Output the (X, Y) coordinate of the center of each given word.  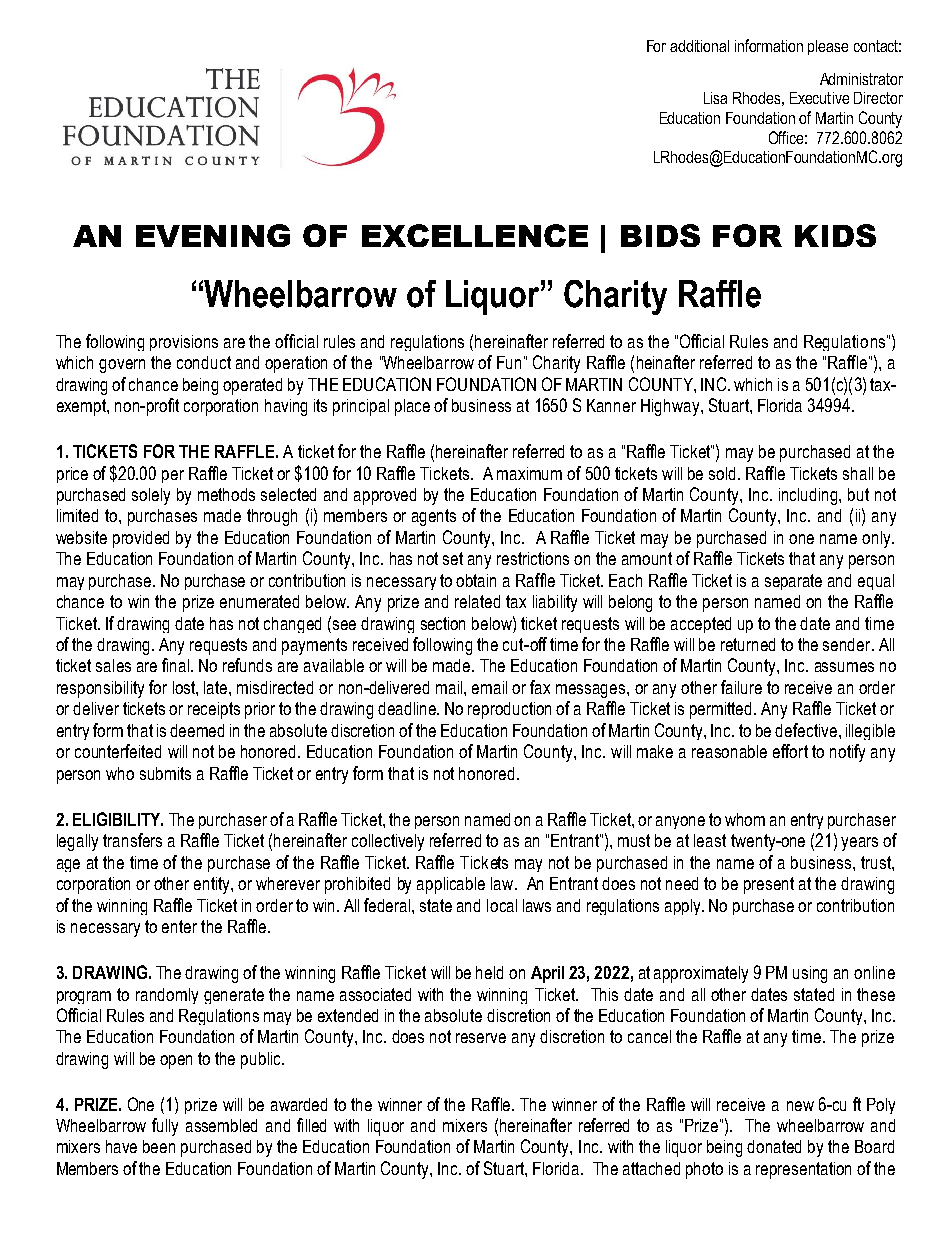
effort (790, 751)
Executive (819, 98)
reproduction (509, 710)
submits (165, 773)
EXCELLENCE (475, 235)
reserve (481, 1038)
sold (724, 473)
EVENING (213, 235)
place (412, 407)
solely (151, 496)
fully (165, 1127)
